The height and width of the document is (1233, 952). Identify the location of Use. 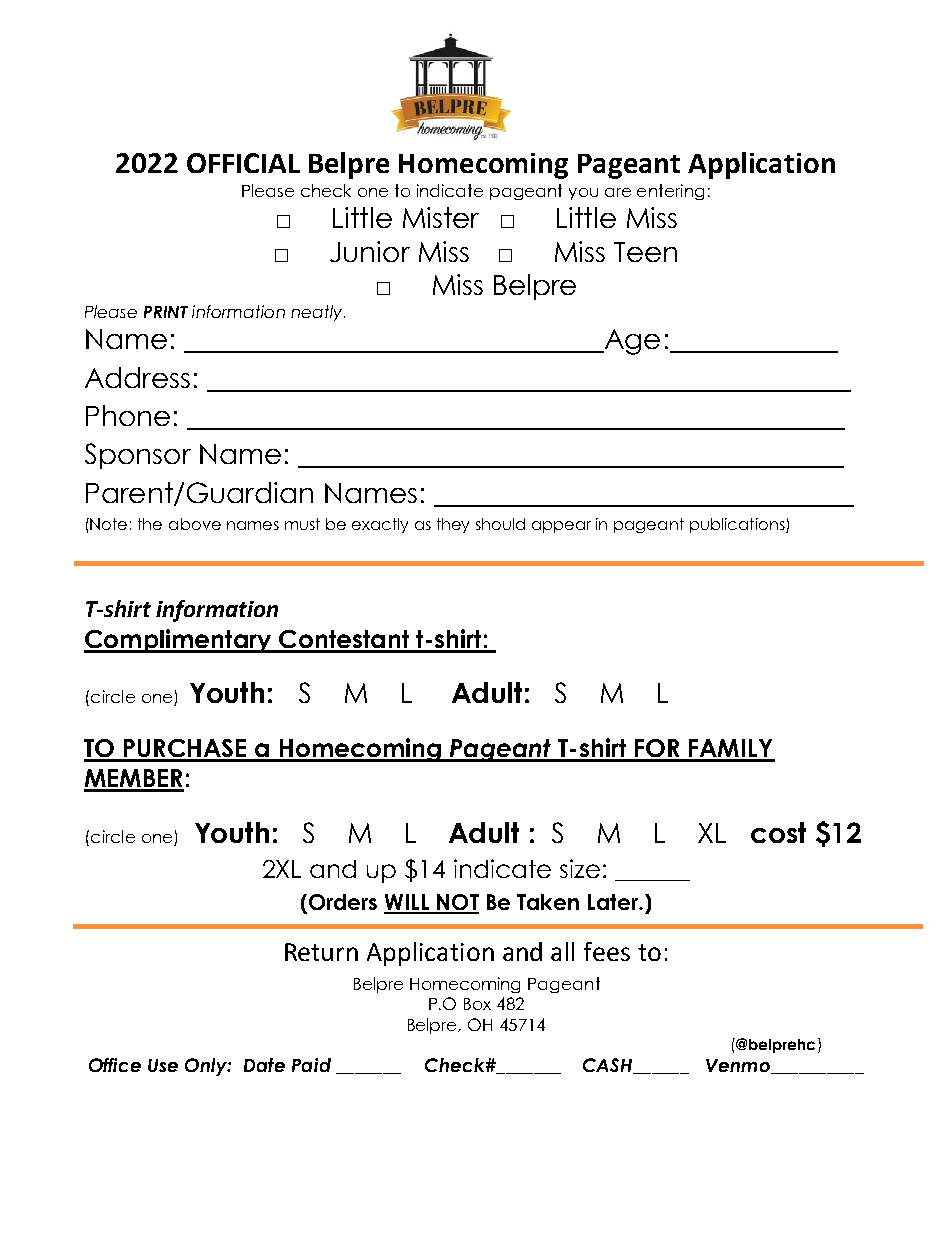
(163, 1065).
